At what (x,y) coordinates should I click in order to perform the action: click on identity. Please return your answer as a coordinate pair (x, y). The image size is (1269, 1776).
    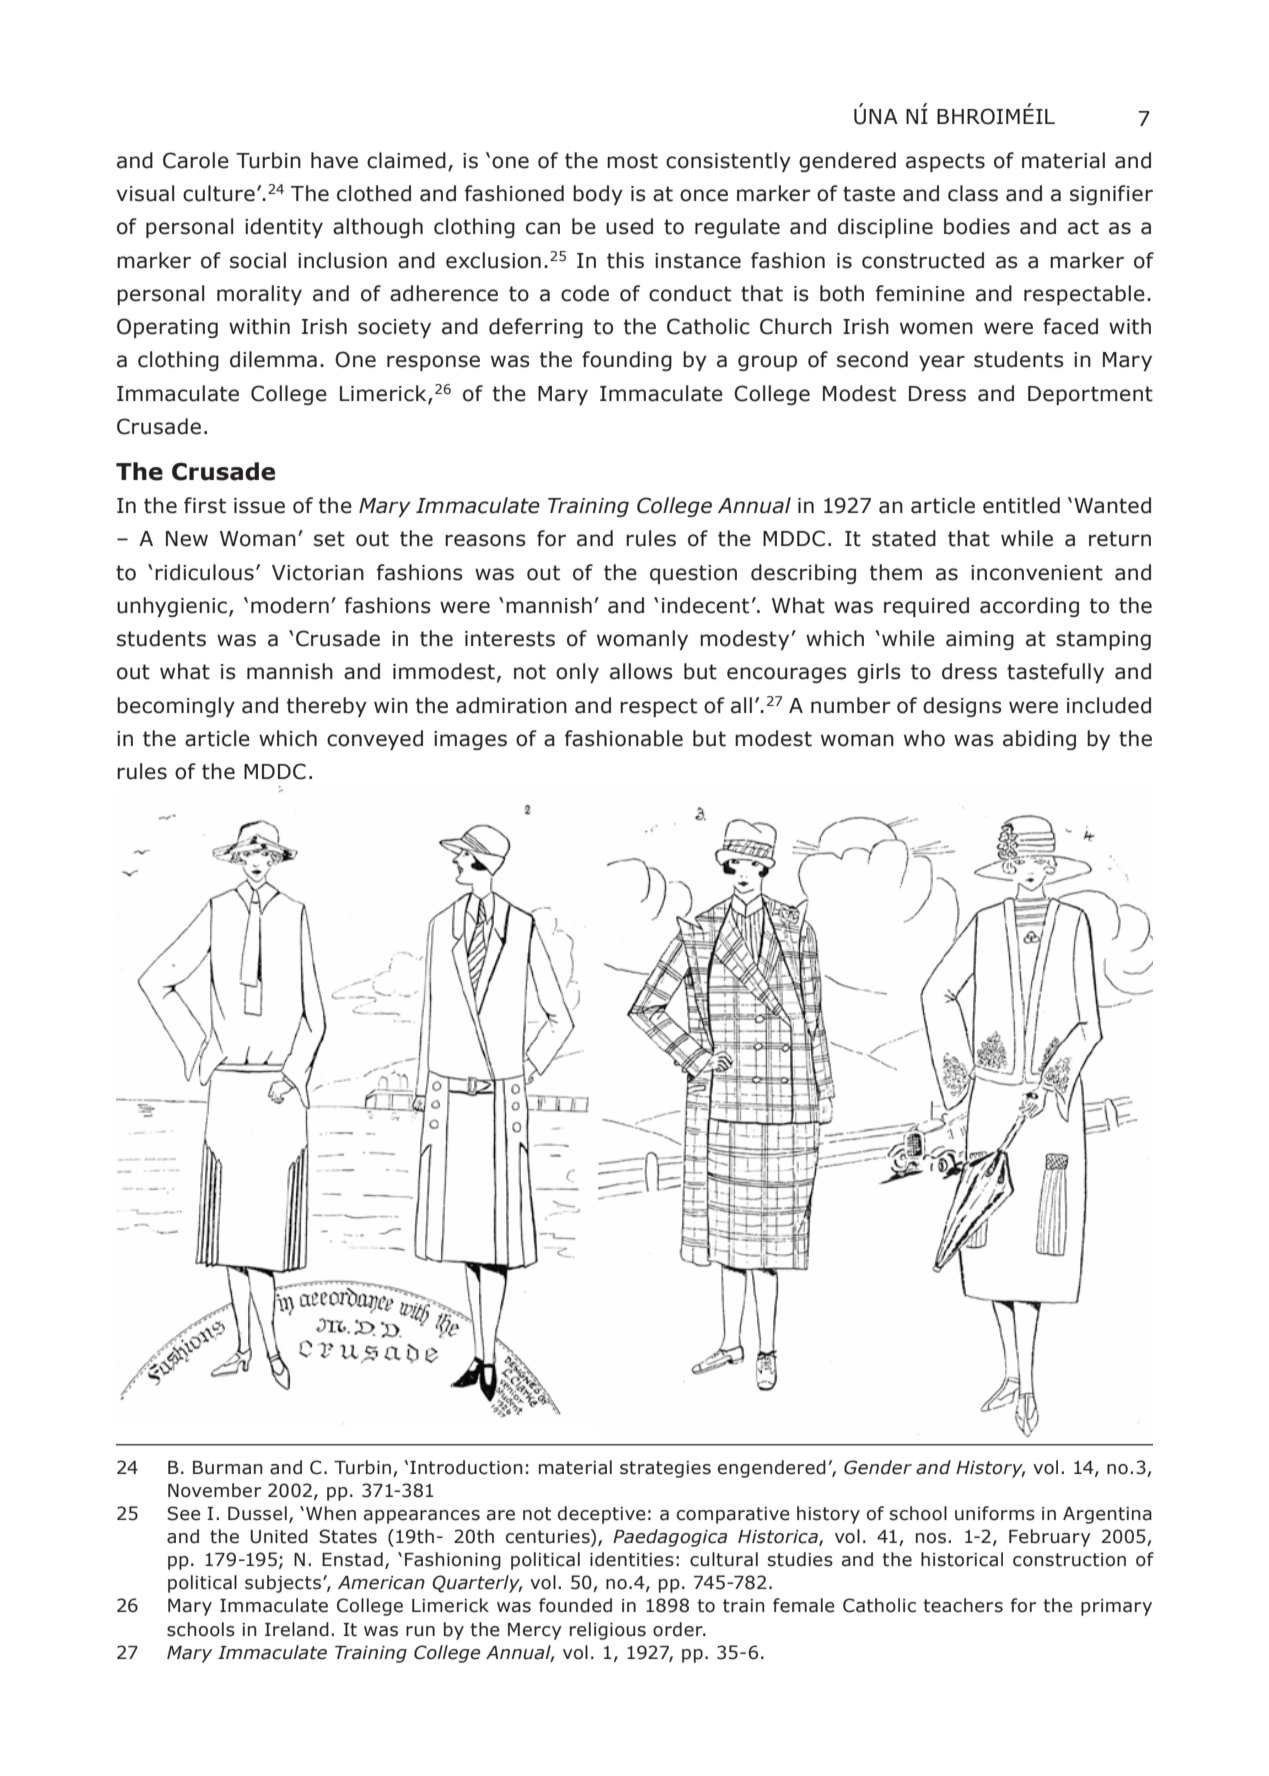
    Looking at the image, I should click on (284, 228).
